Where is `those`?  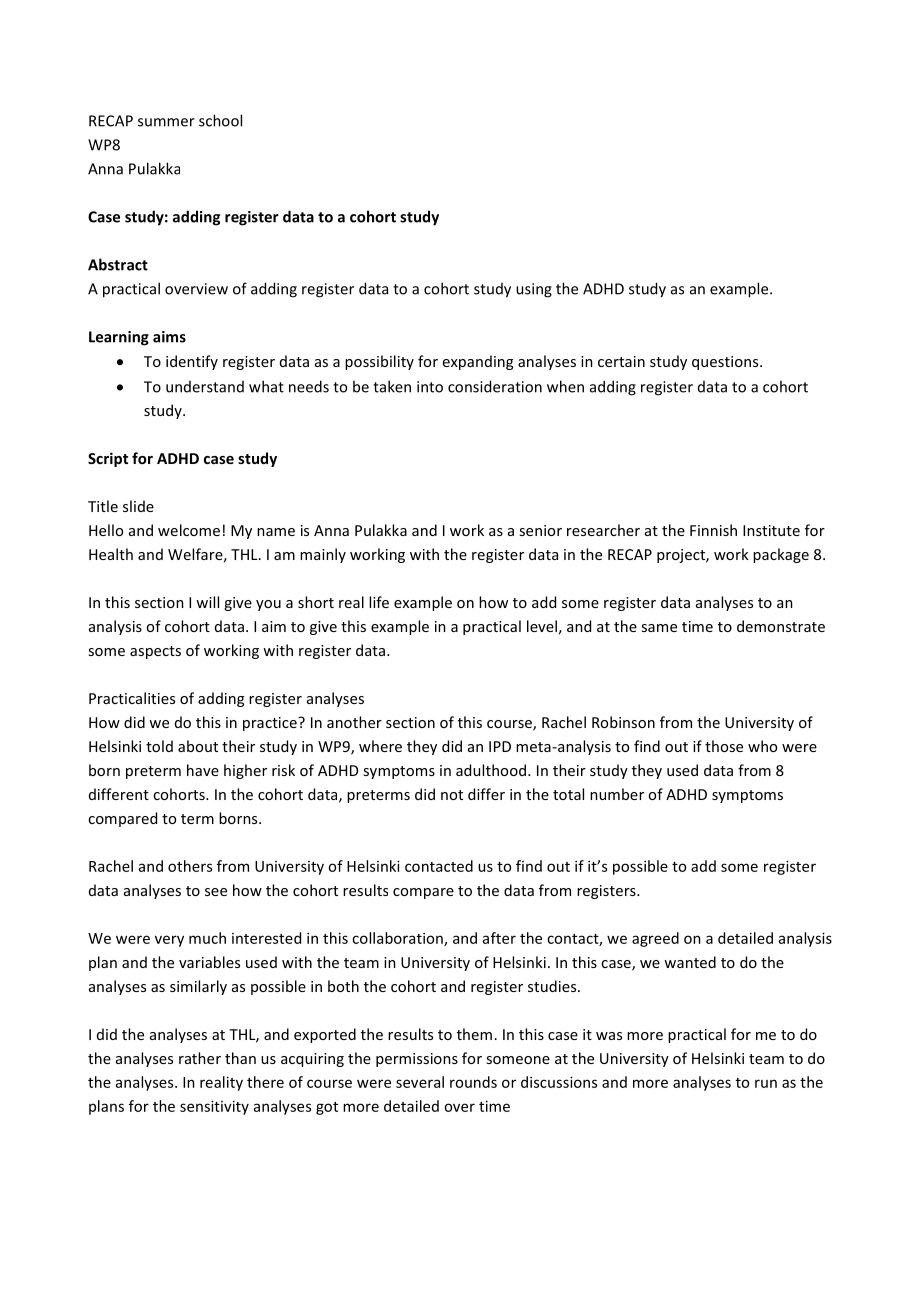 those is located at coordinates (724, 746).
